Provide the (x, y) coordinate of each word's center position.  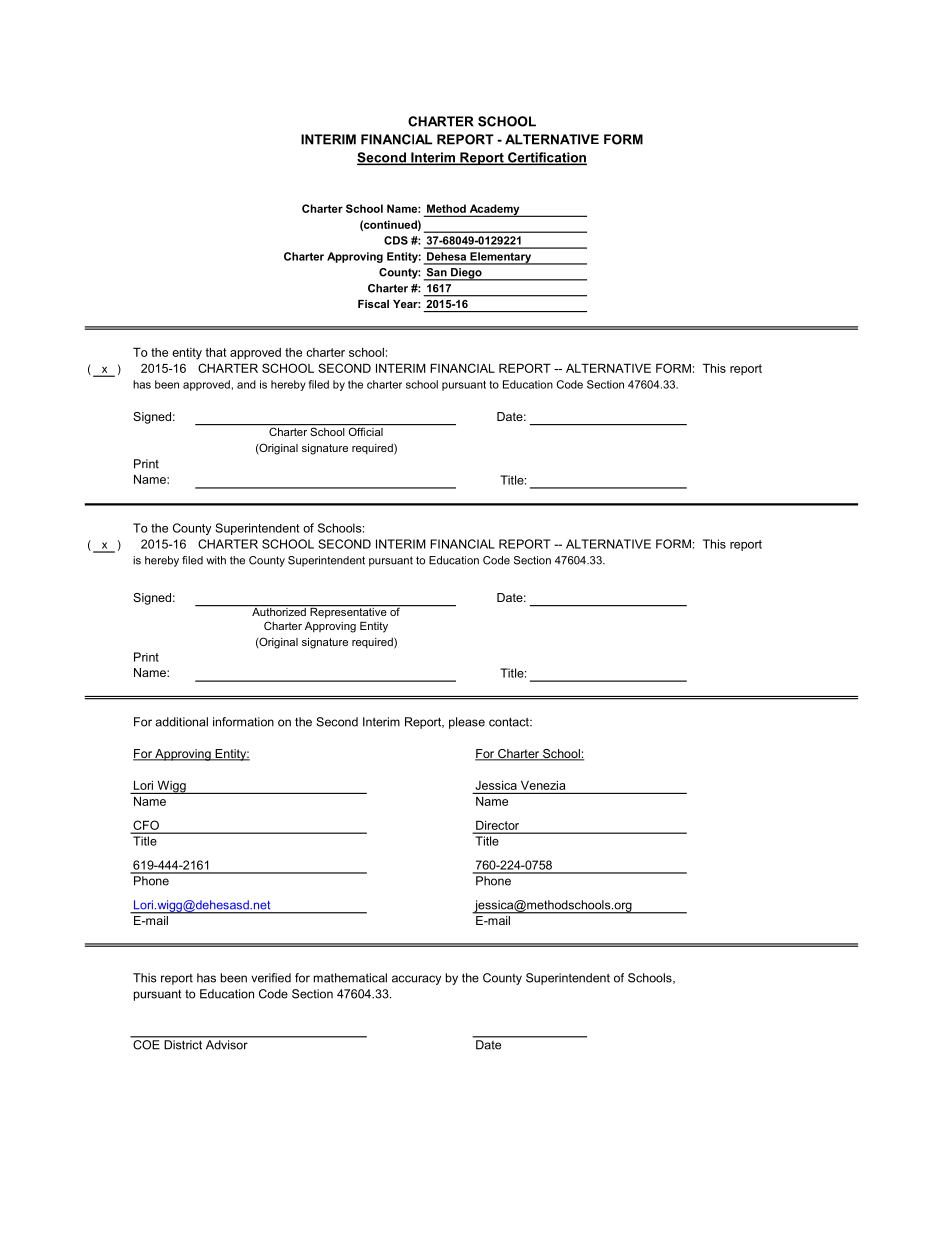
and (246, 384)
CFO (146, 825)
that (216, 352)
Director (497, 825)
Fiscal (373, 304)
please (467, 723)
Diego (466, 274)
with (216, 560)
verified (271, 978)
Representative (348, 612)
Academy (494, 210)
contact (510, 722)
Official (366, 431)
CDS (396, 240)
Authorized (279, 610)
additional (181, 722)
